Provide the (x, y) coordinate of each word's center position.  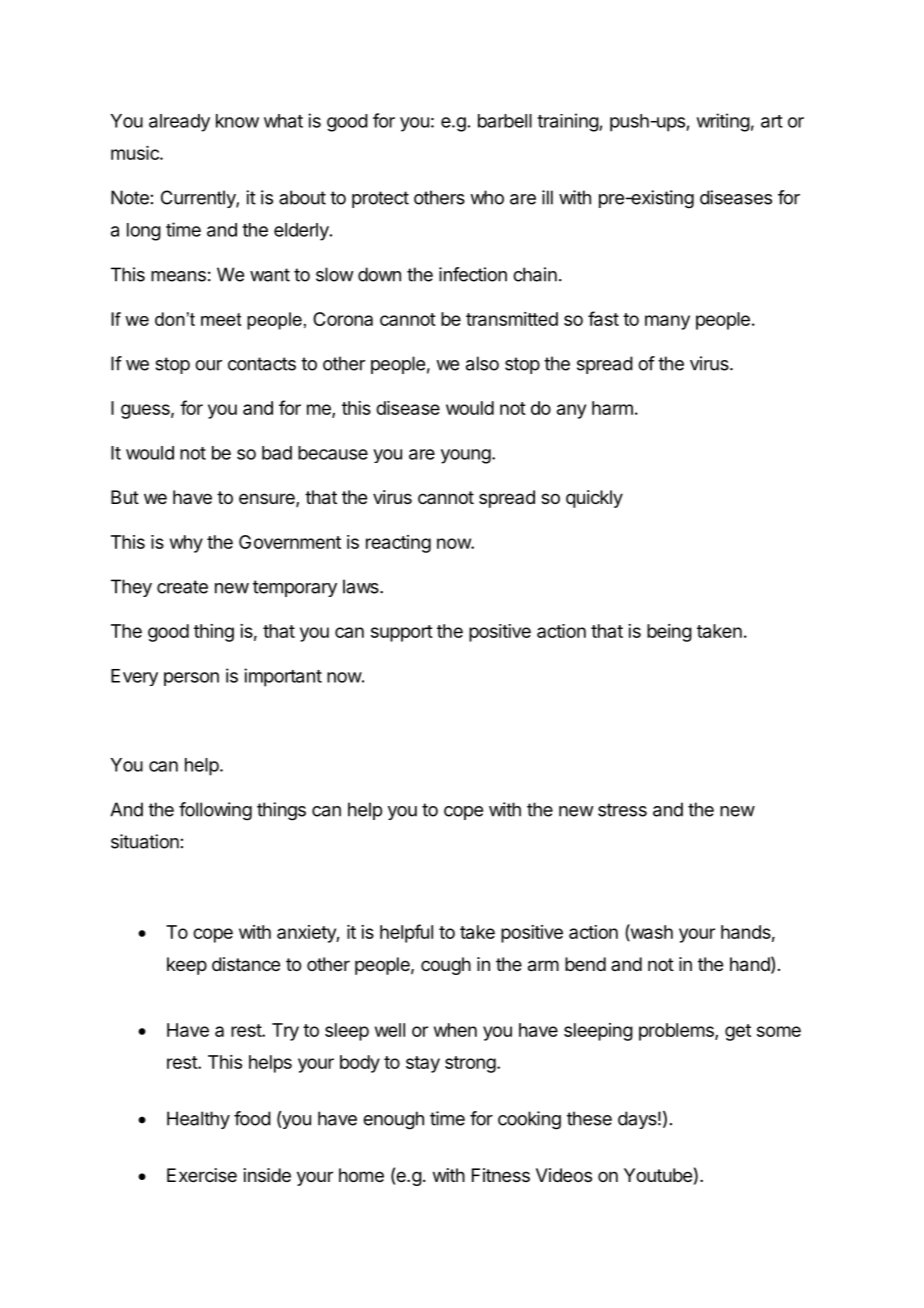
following (215, 811)
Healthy (198, 1120)
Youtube (658, 1175)
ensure (268, 500)
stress (622, 810)
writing (723, 122)
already (179, 123)
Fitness (501, 1175)
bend (585, 964)
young (466, 456)
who (487, 197)
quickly (594, 499)
